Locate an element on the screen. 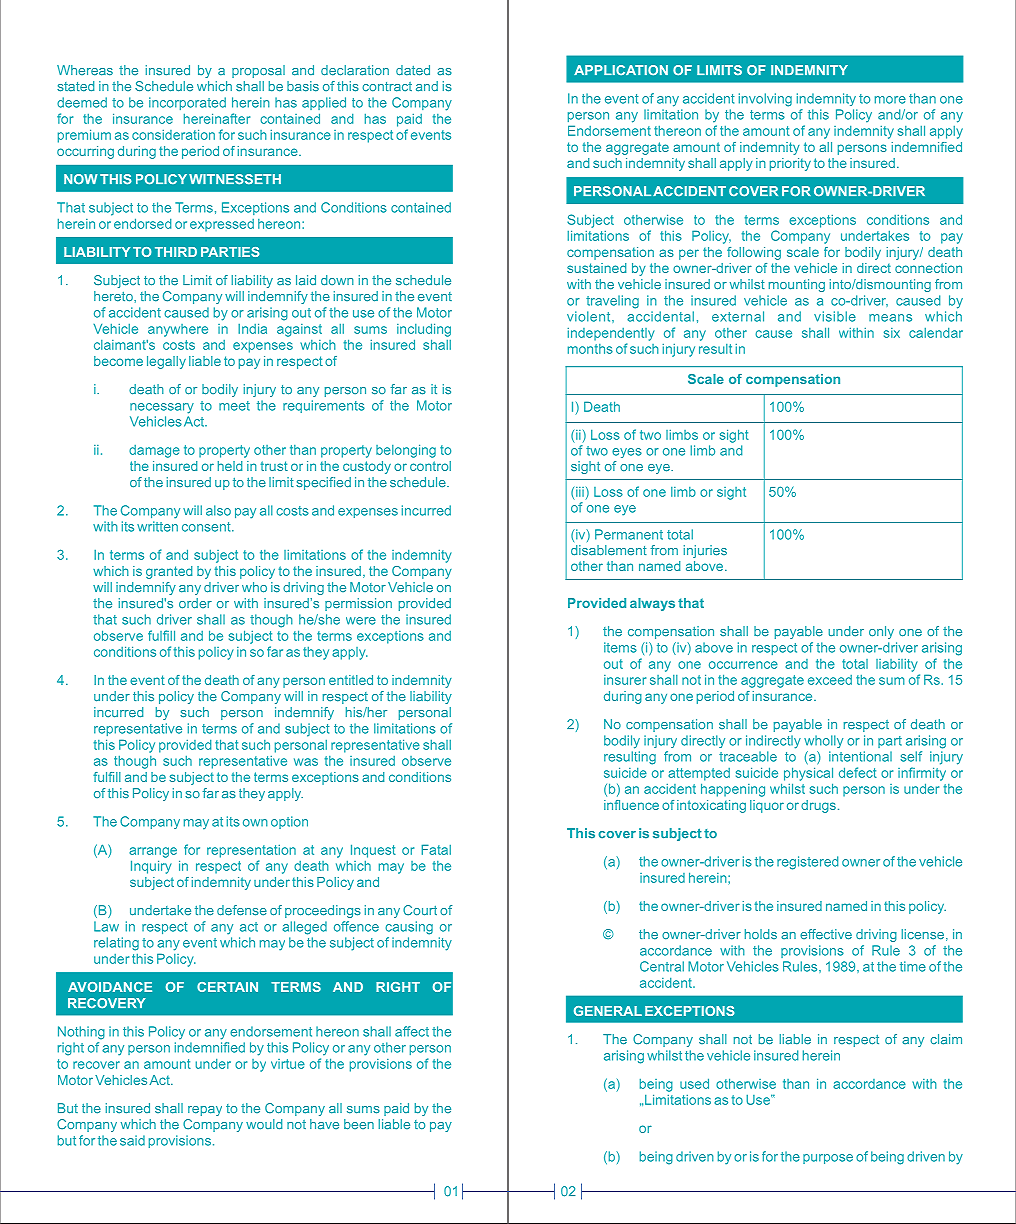 Image resolution: width=1016 pixels, height=1224 pixels. dated is located at coordinates (413, 70).
